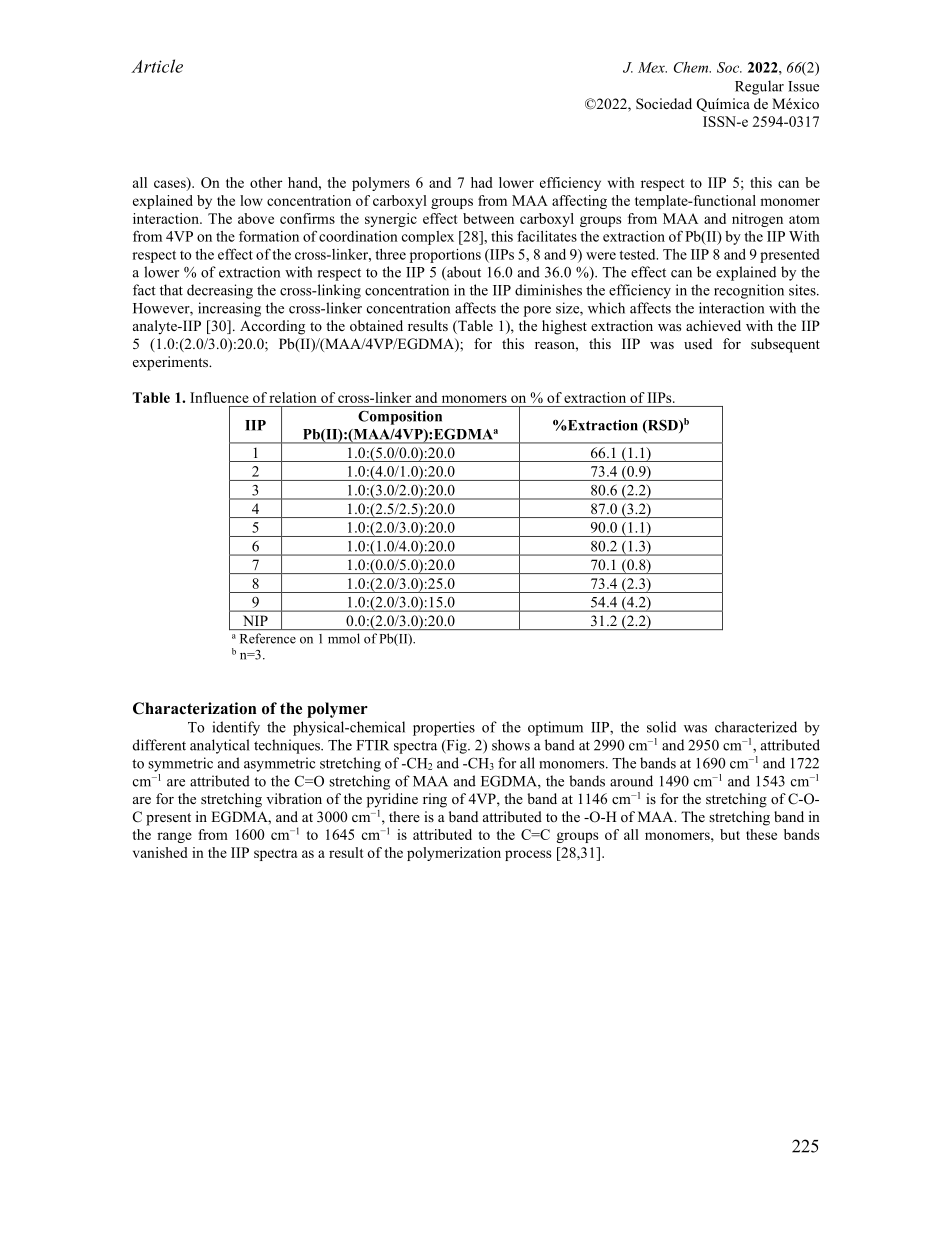 This document has width=952, height=1233. What do you see at coordinates (537, 311) in the document?
I see `pore` at bounding box center [537, 311].
